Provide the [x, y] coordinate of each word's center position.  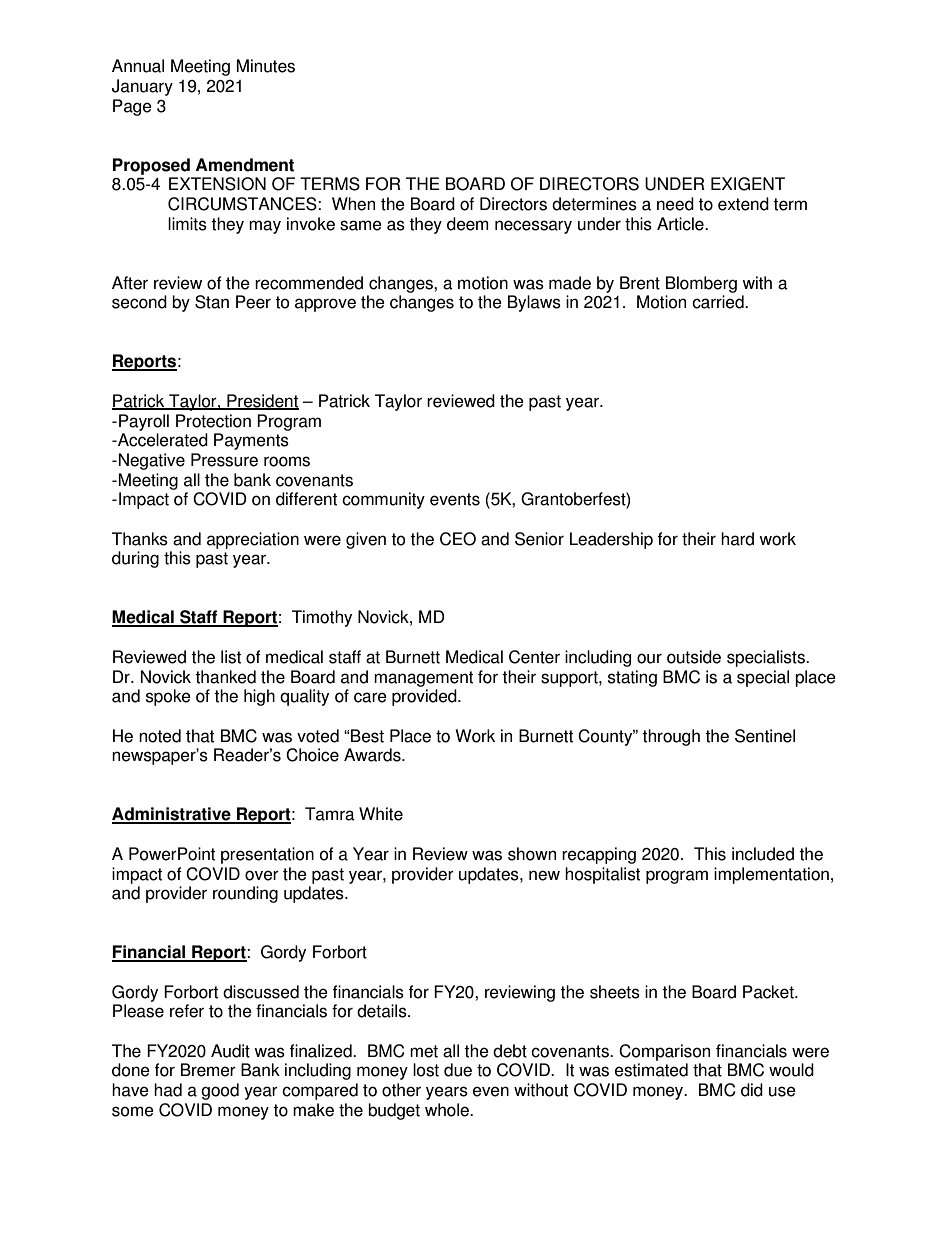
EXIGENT [748, 184]
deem [467, 224]
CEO [458, 539]
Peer [253, 302]
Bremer [208, 1070]
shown [532, 854]
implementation [771, 875]
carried [719, 302]
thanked [225, 677]
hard [737, 539]
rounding [245, 894]
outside [694, 657]
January [142, 87]
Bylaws [534, 303]
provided [425, 697]
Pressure [224, 460]
